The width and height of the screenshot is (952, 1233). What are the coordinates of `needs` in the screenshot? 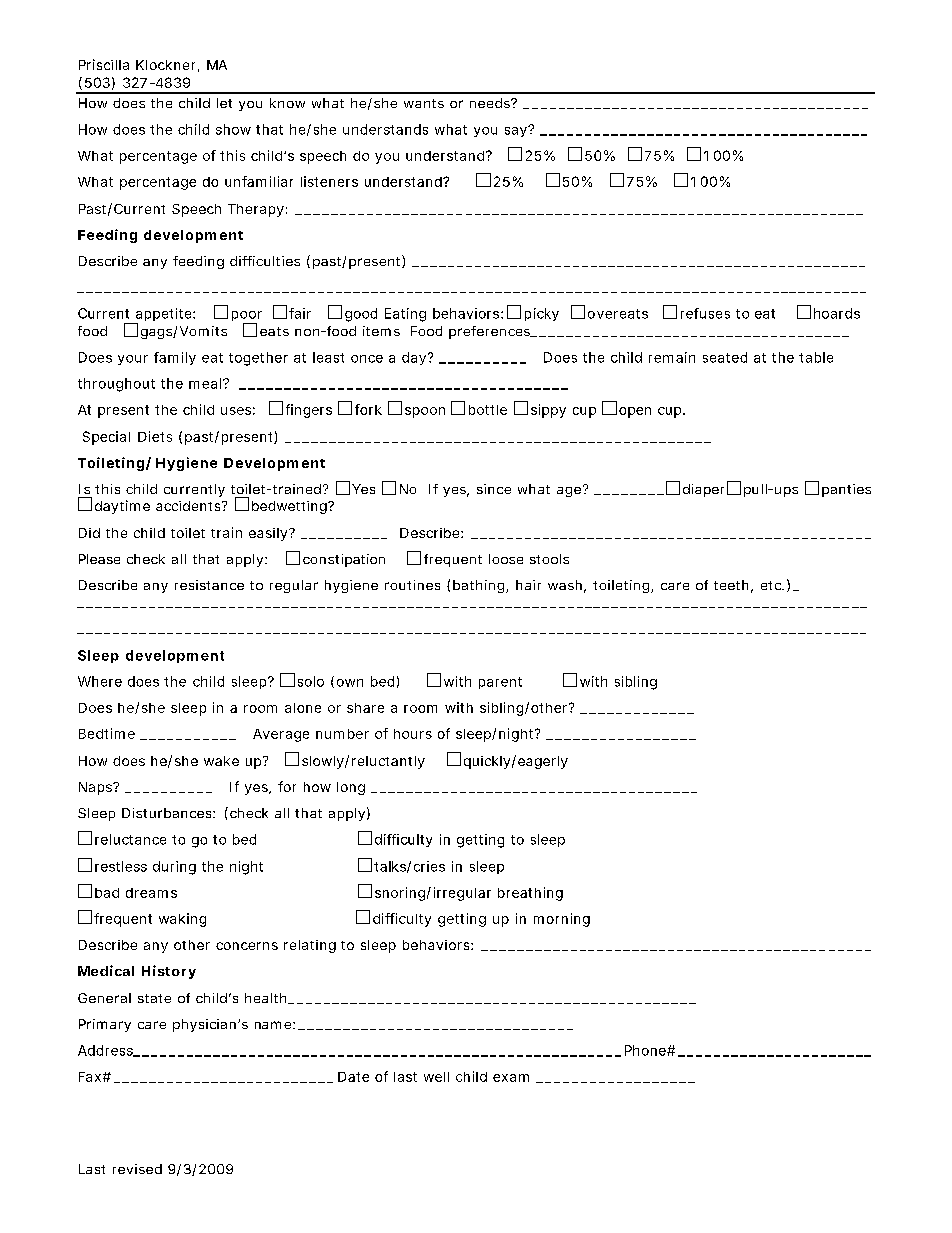 It's located at (491, 103).
